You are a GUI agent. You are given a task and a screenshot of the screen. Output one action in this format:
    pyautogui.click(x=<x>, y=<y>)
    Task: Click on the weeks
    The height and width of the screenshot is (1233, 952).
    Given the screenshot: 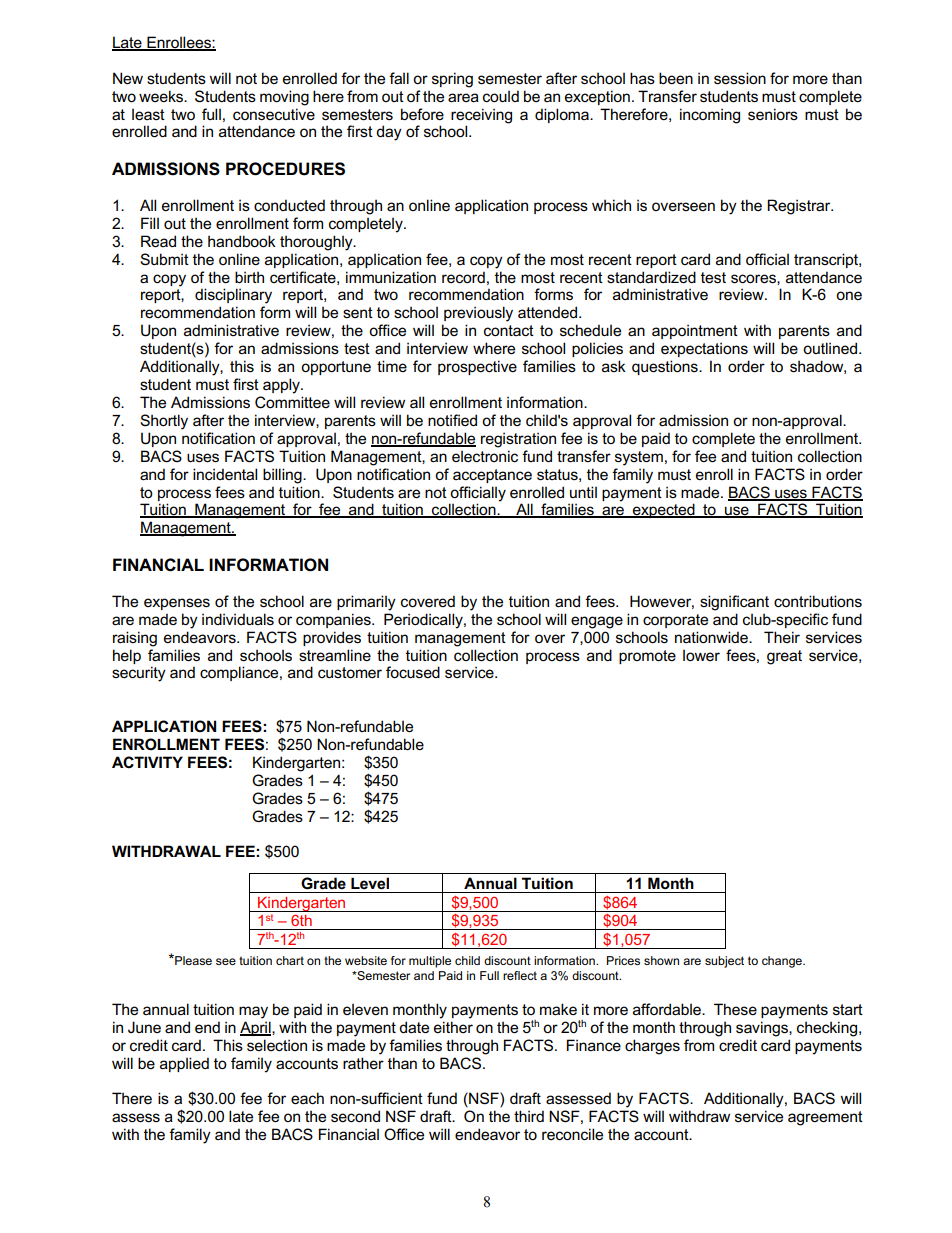 What is the action you would take?
    pyautogui.click(x=162, y=96)
